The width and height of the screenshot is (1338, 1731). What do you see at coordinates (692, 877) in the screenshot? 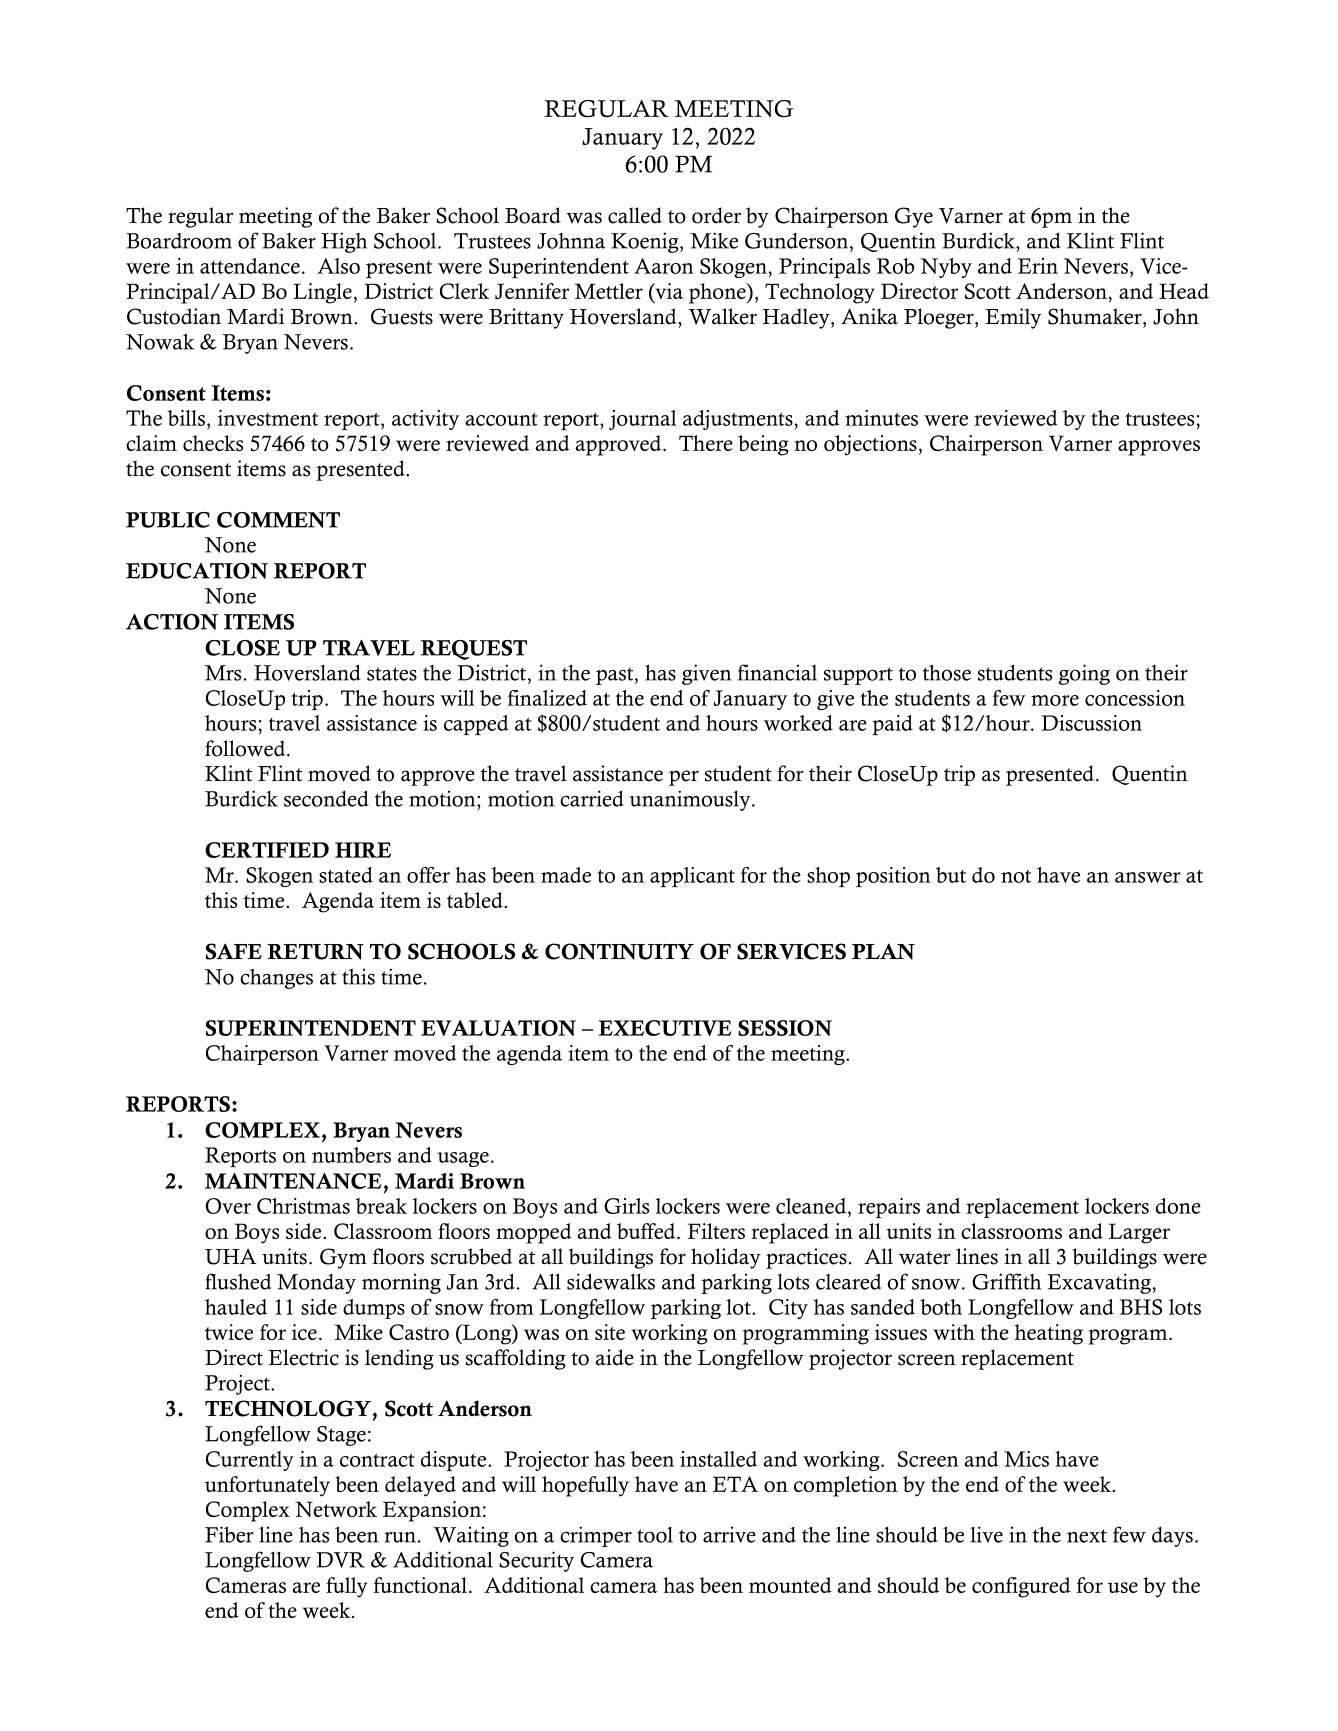
I see `applicant` at bounding box center [692, 877].
